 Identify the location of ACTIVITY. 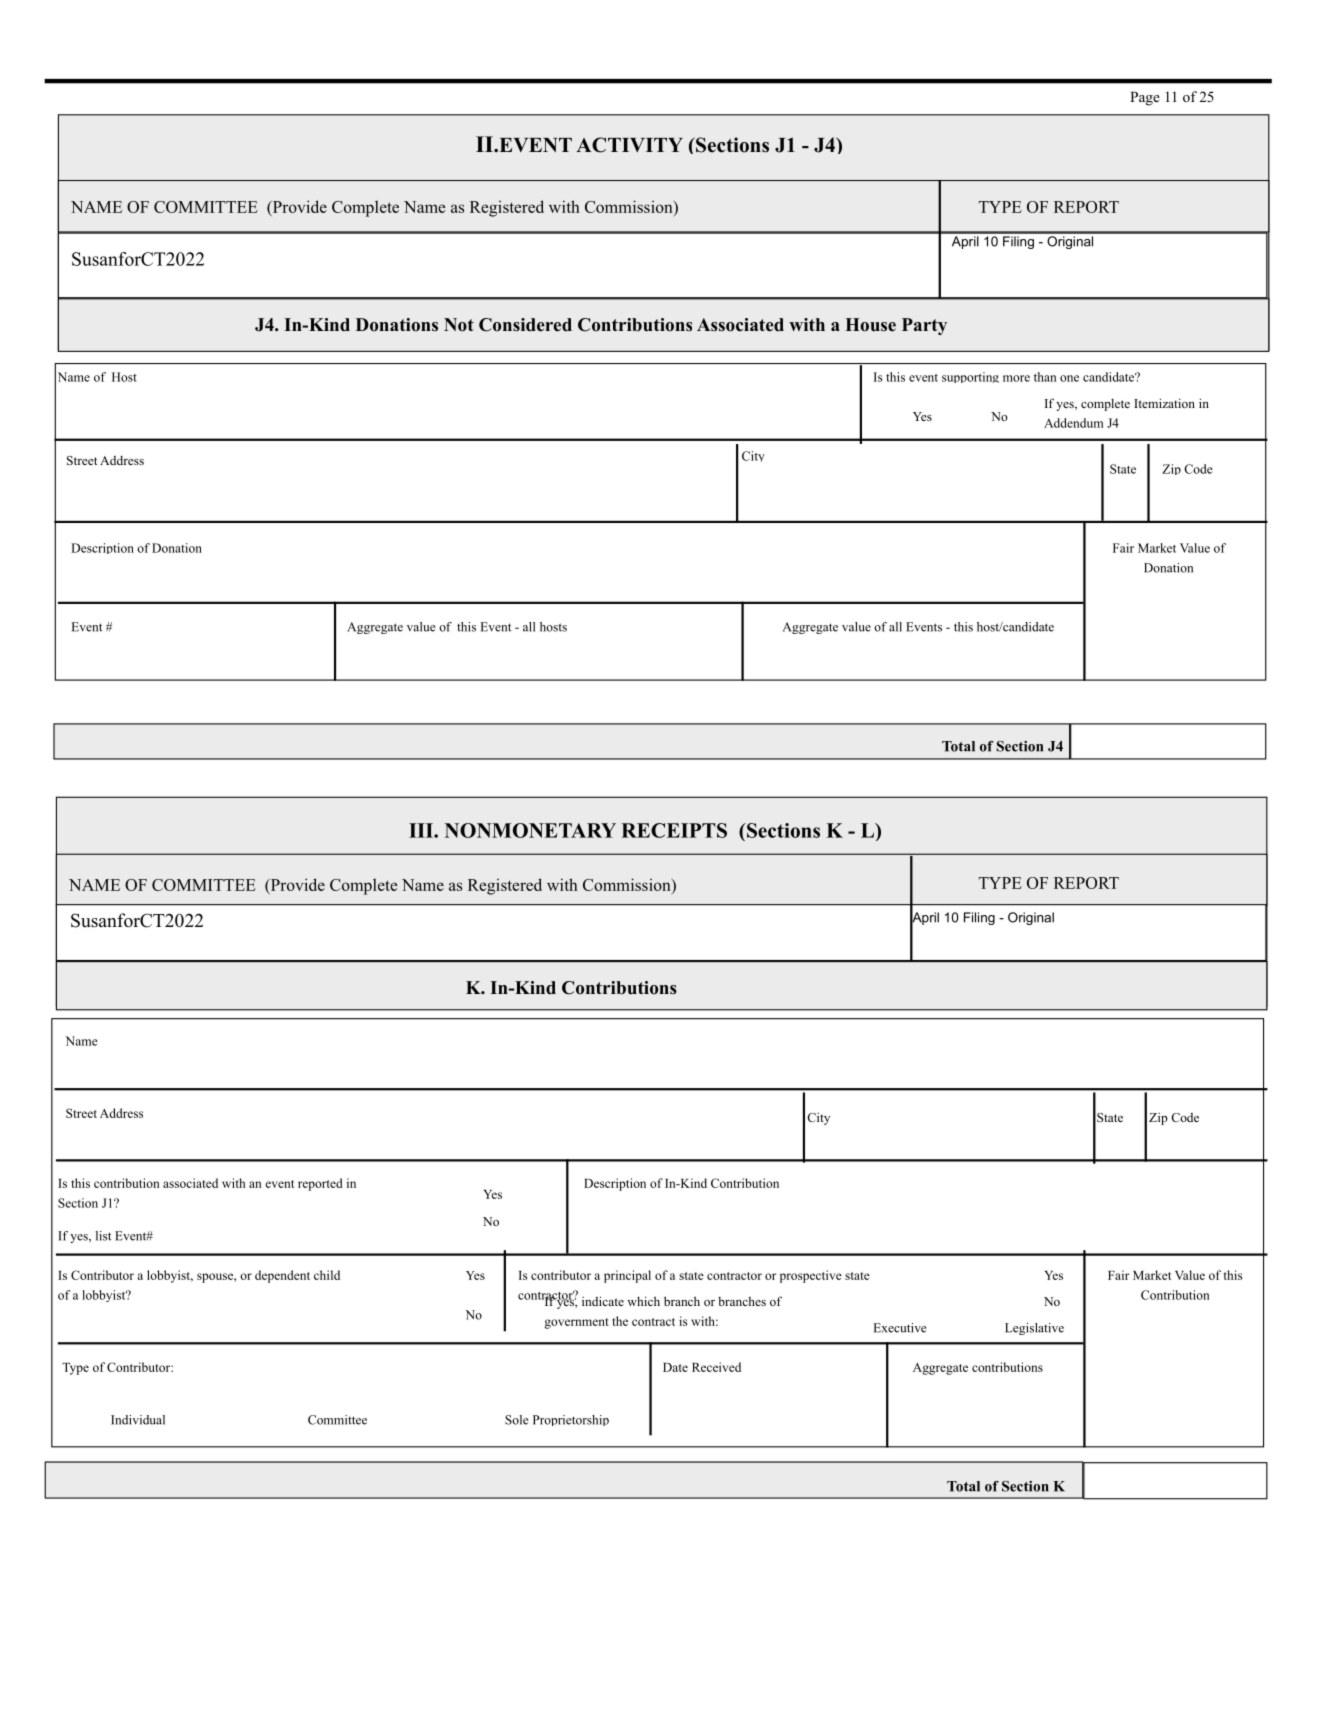
(629, 145).
